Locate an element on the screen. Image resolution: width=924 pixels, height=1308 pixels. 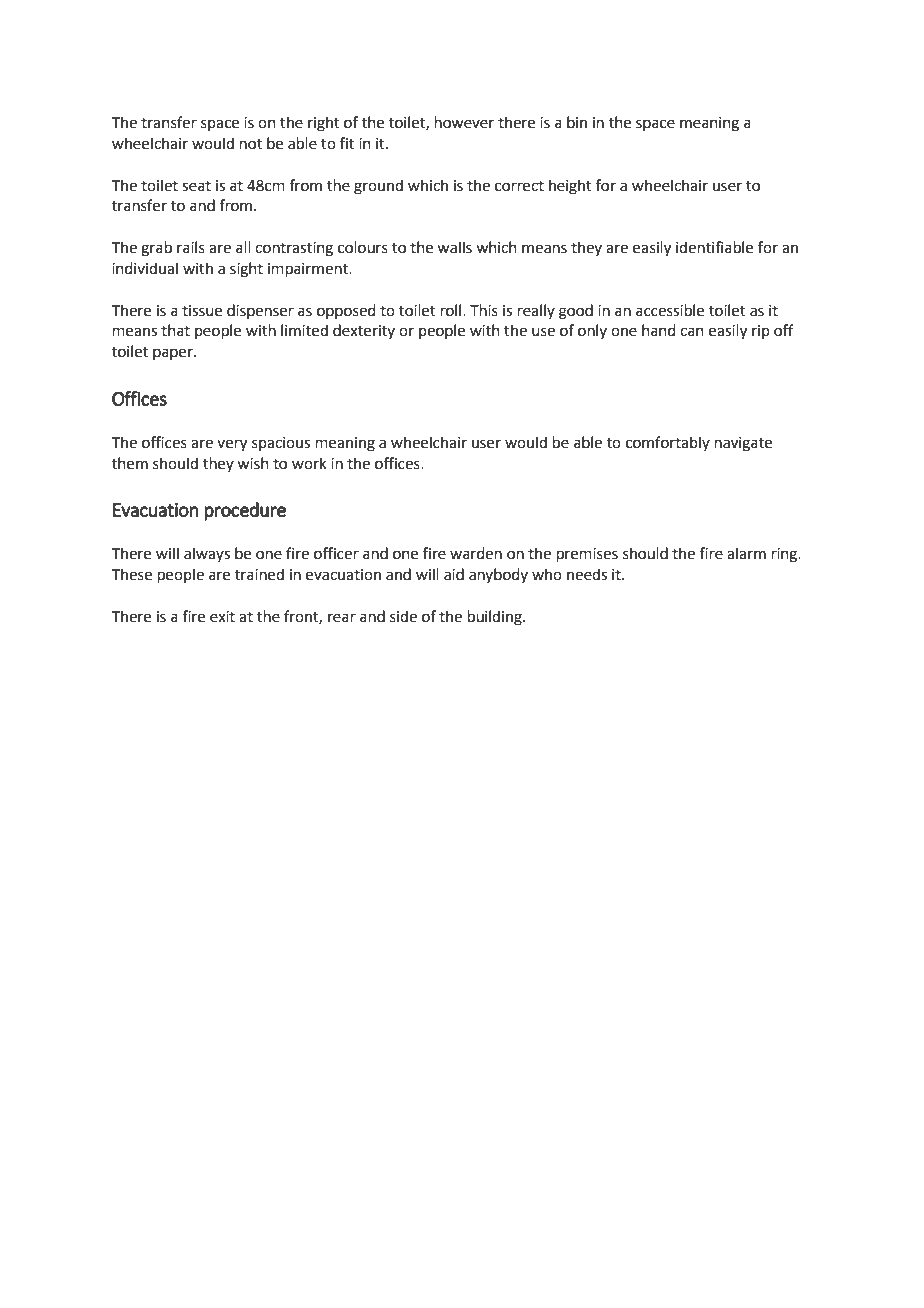
tissue is located at coordinates (202, 311).
